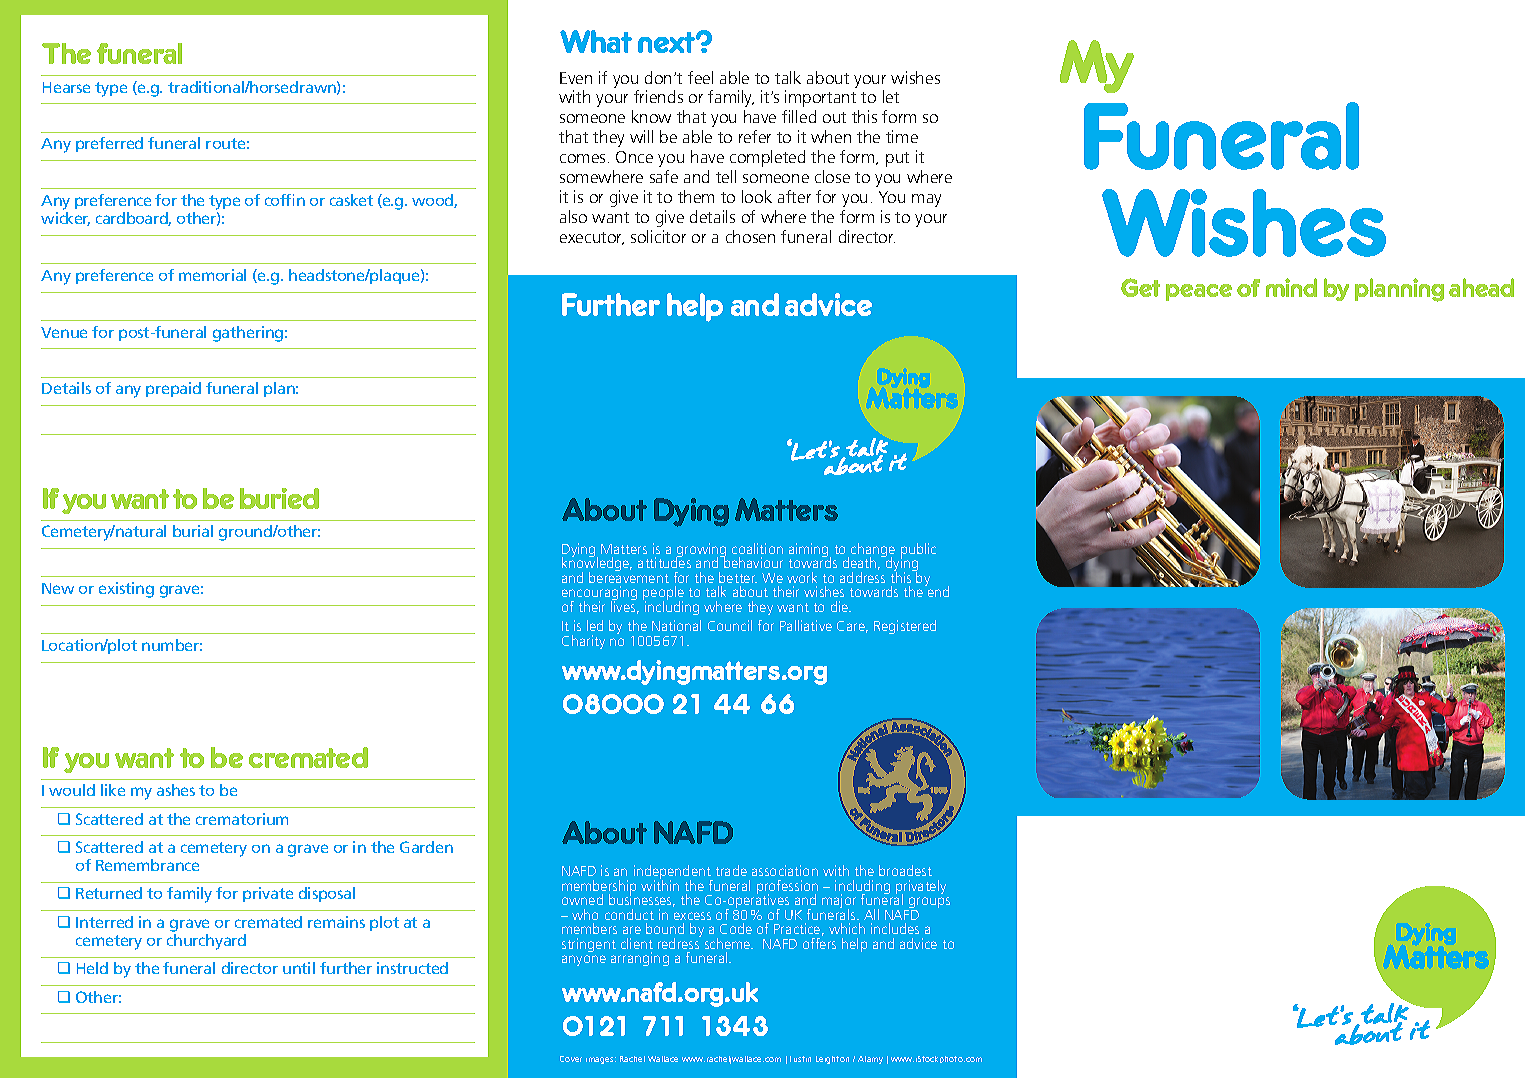 The width and height of the image is (1525, 1078). What do you see at coordinates (750, 236) in the image?
I see `chosen` at bounding box center [750, 236].
